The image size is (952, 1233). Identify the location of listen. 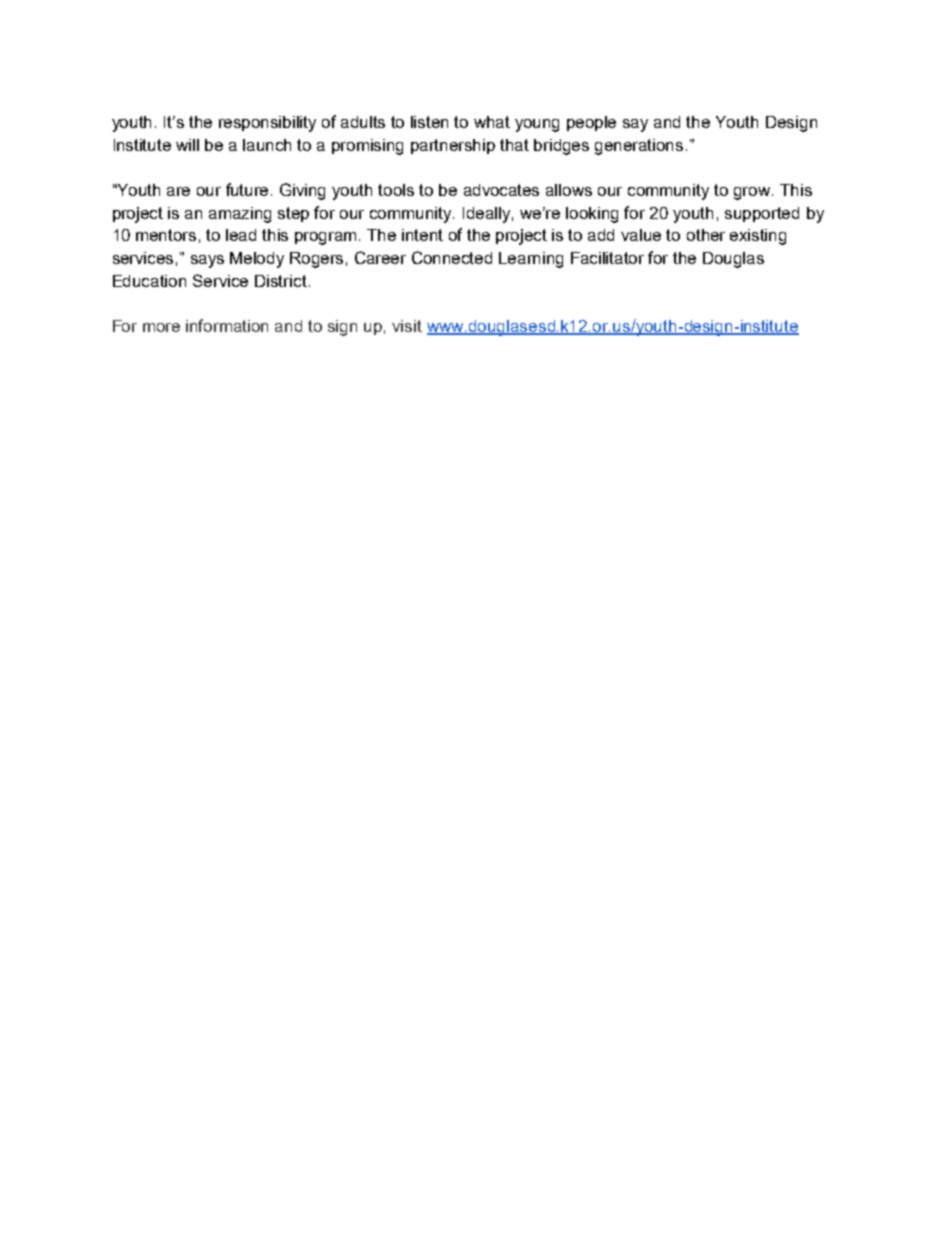
(429, 122).
